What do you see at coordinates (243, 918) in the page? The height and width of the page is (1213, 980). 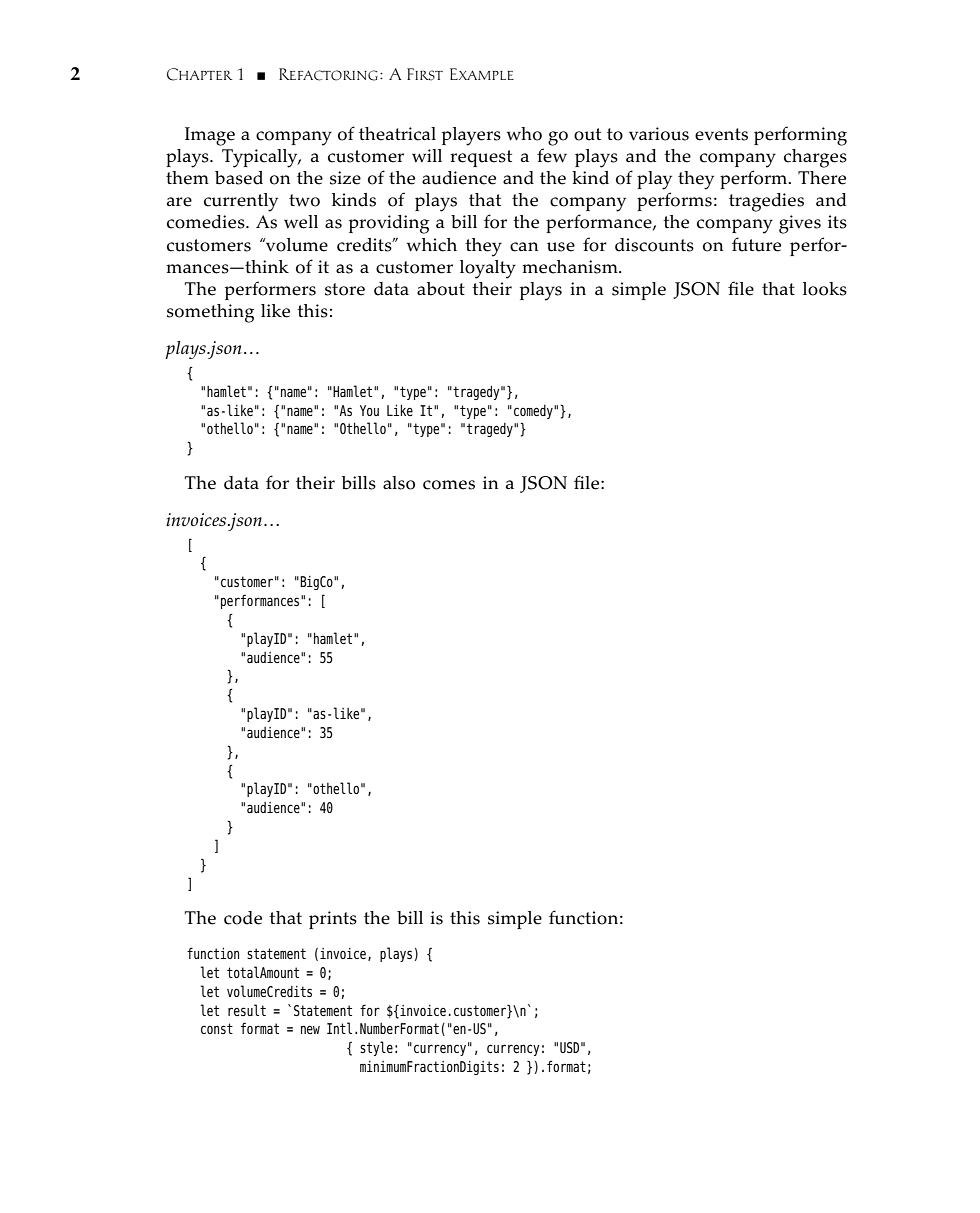 I see `code` at bounding box center [243, 918].
